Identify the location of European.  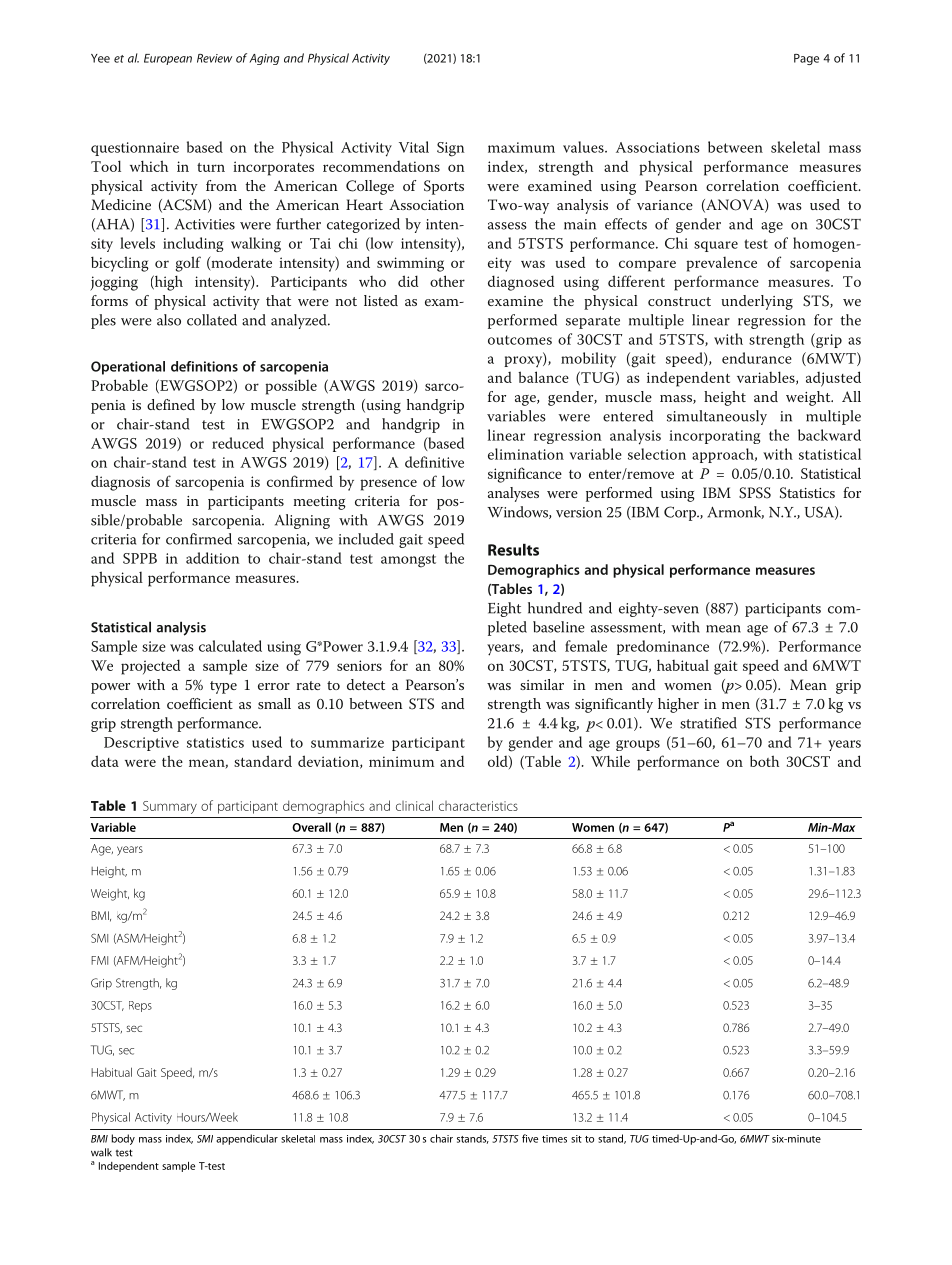
(168, 59).
